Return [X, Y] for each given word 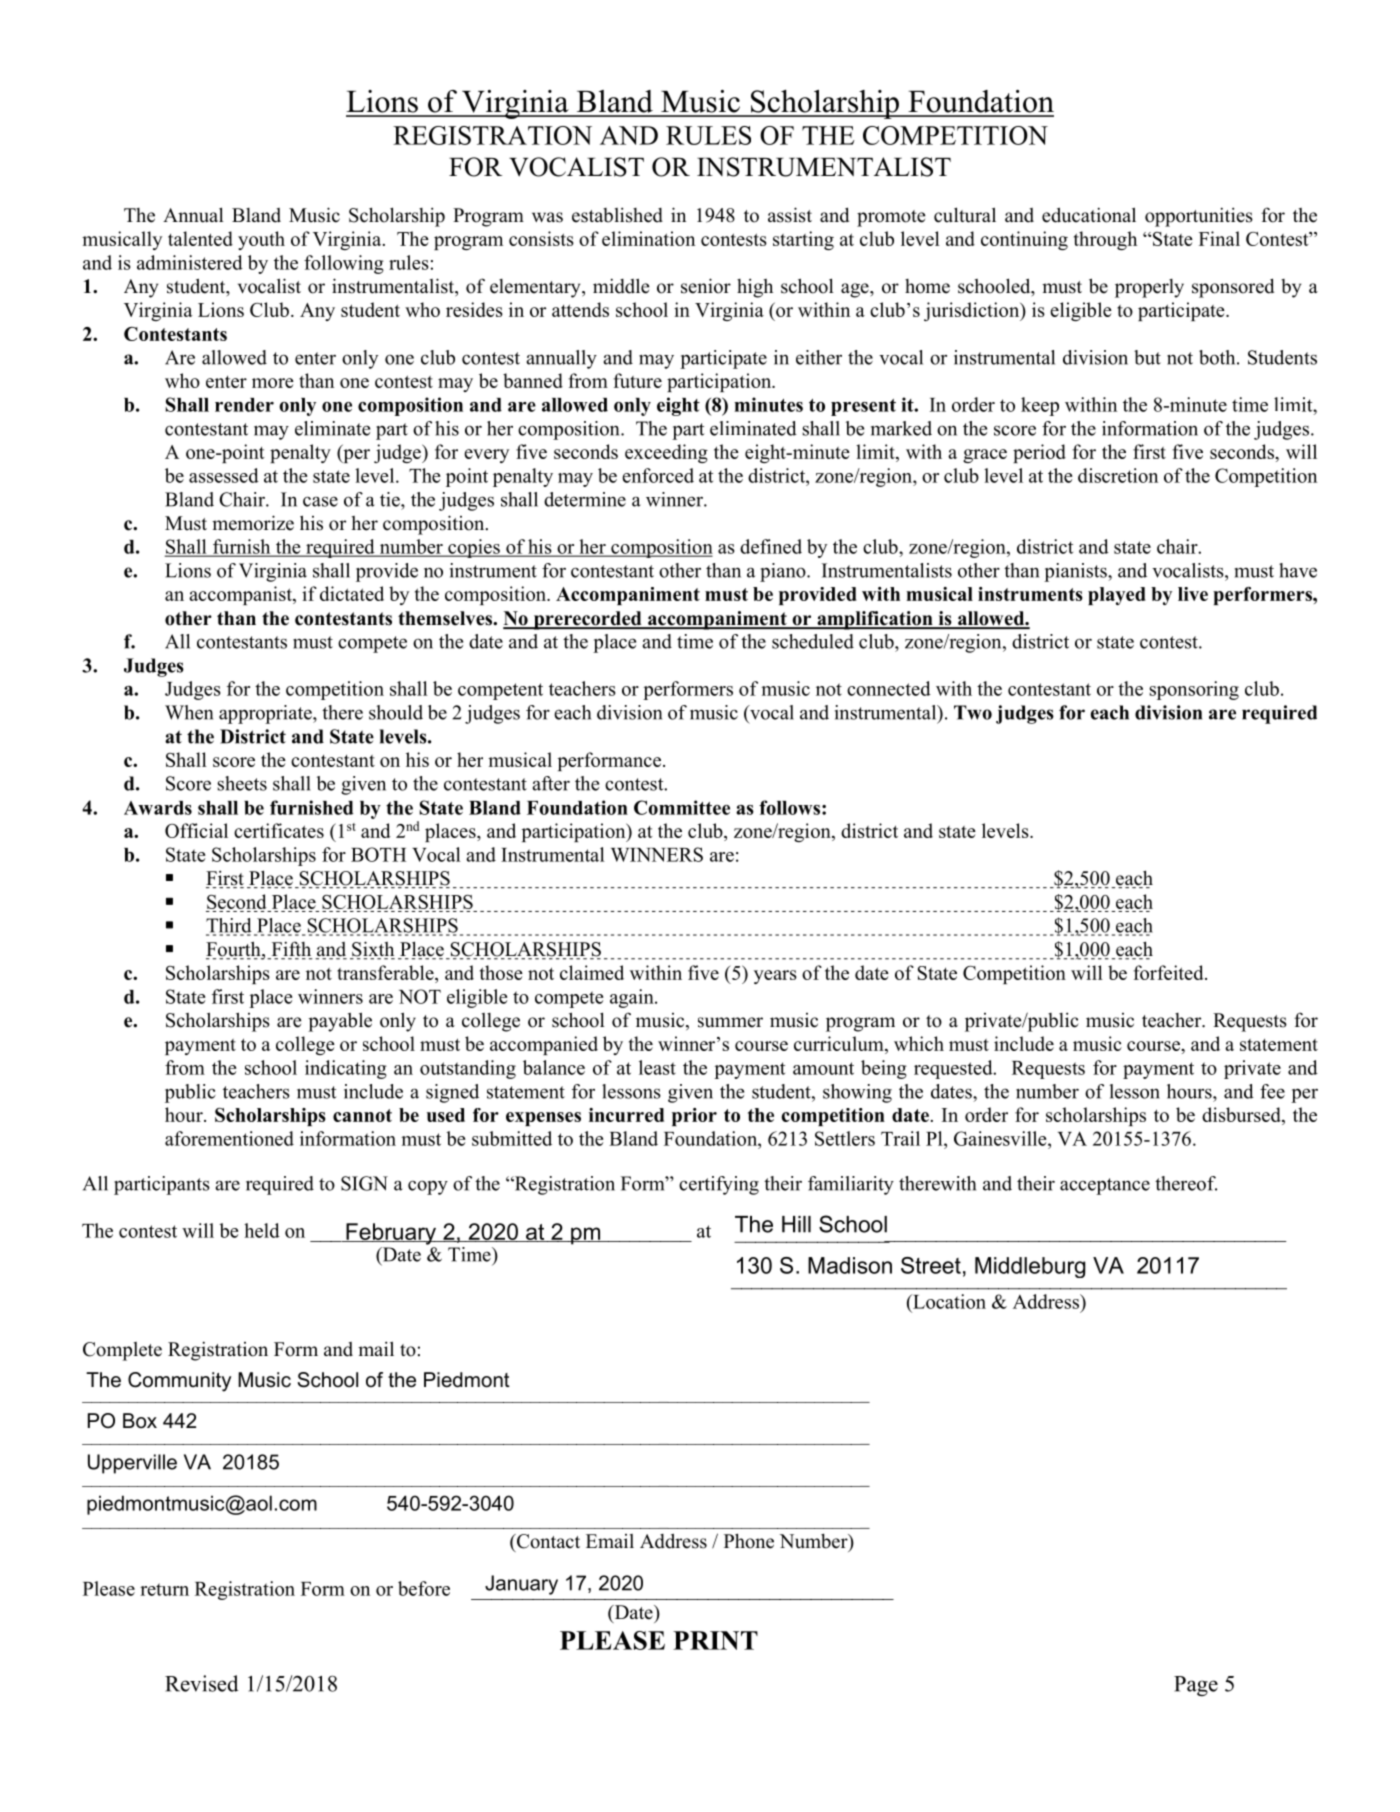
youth [261, 240]
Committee [682, 807]
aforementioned [229, 1138]
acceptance [1105, 1186]
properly [1149, 288]
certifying [719, 1185]
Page [1196, 1686]
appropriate [266, 714]
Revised [202, 1683]
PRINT [715, 1640]
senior [706, 286]
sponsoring [1194, 690]
